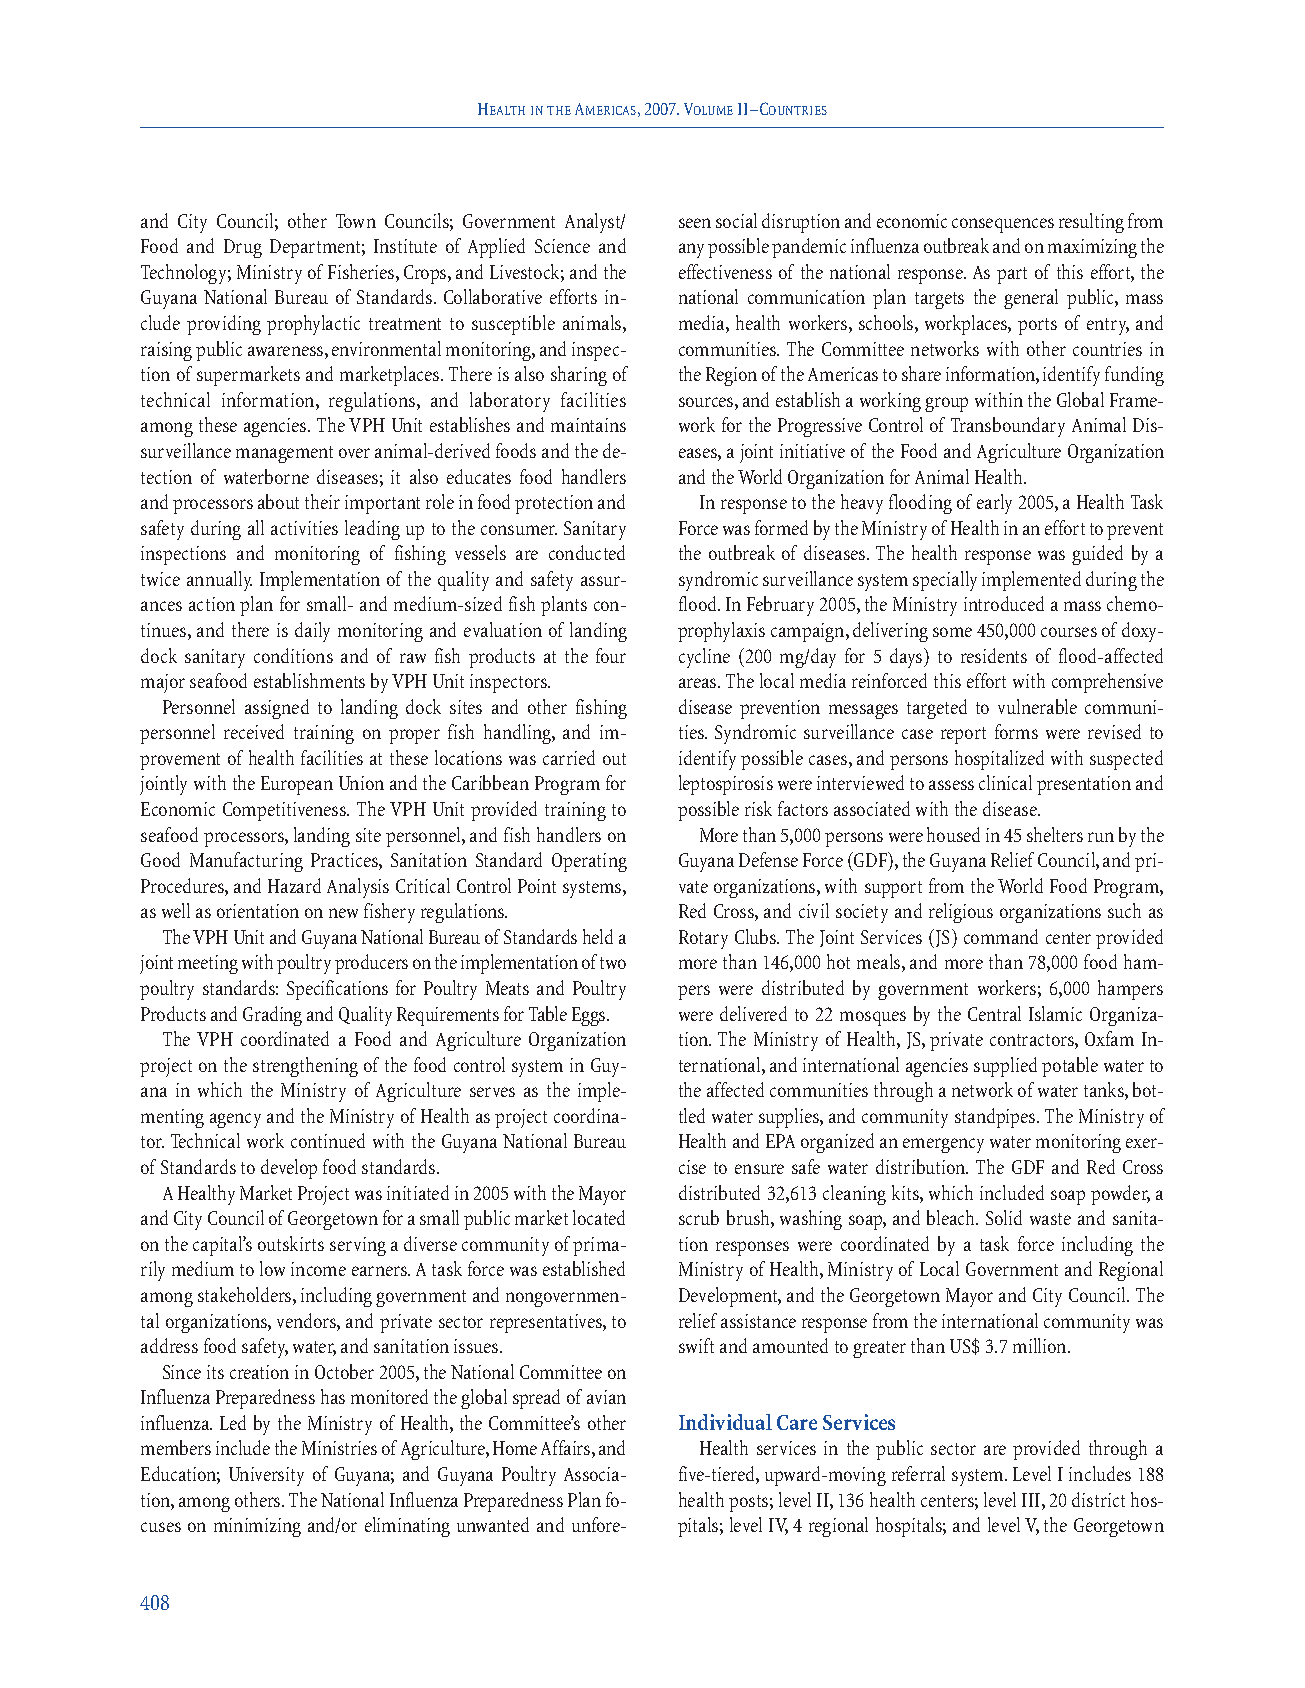 This screenshot has height=1688, width=1305. Describe the element at coordinates (589, 862) in the screenshot. I see `Operating` at that location.
